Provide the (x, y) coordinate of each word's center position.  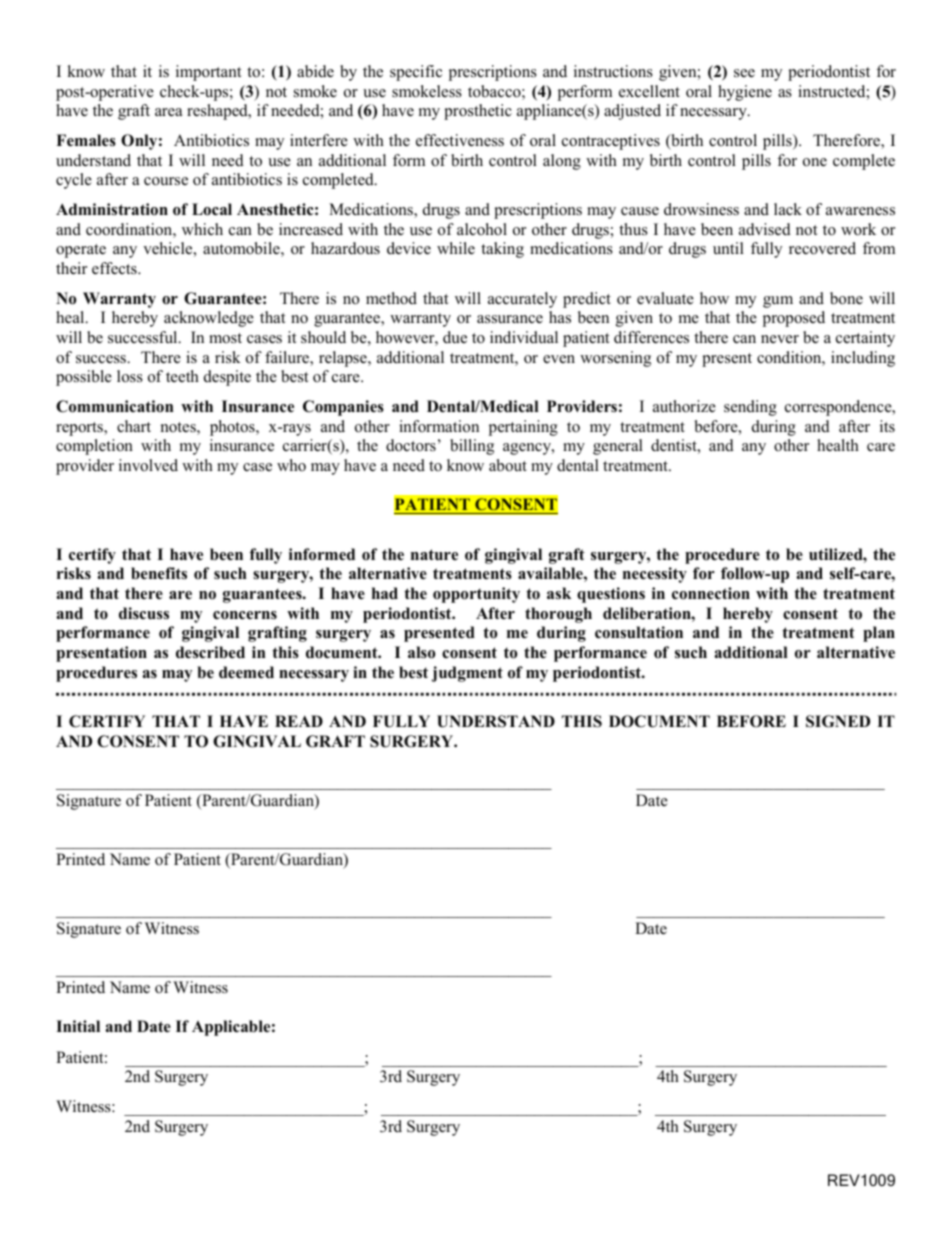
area (168, 112)
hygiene (745, 93)
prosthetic (478, 112)
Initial (78, 1026)
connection (711, 593)
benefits (159, 573)
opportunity (476, 595)
